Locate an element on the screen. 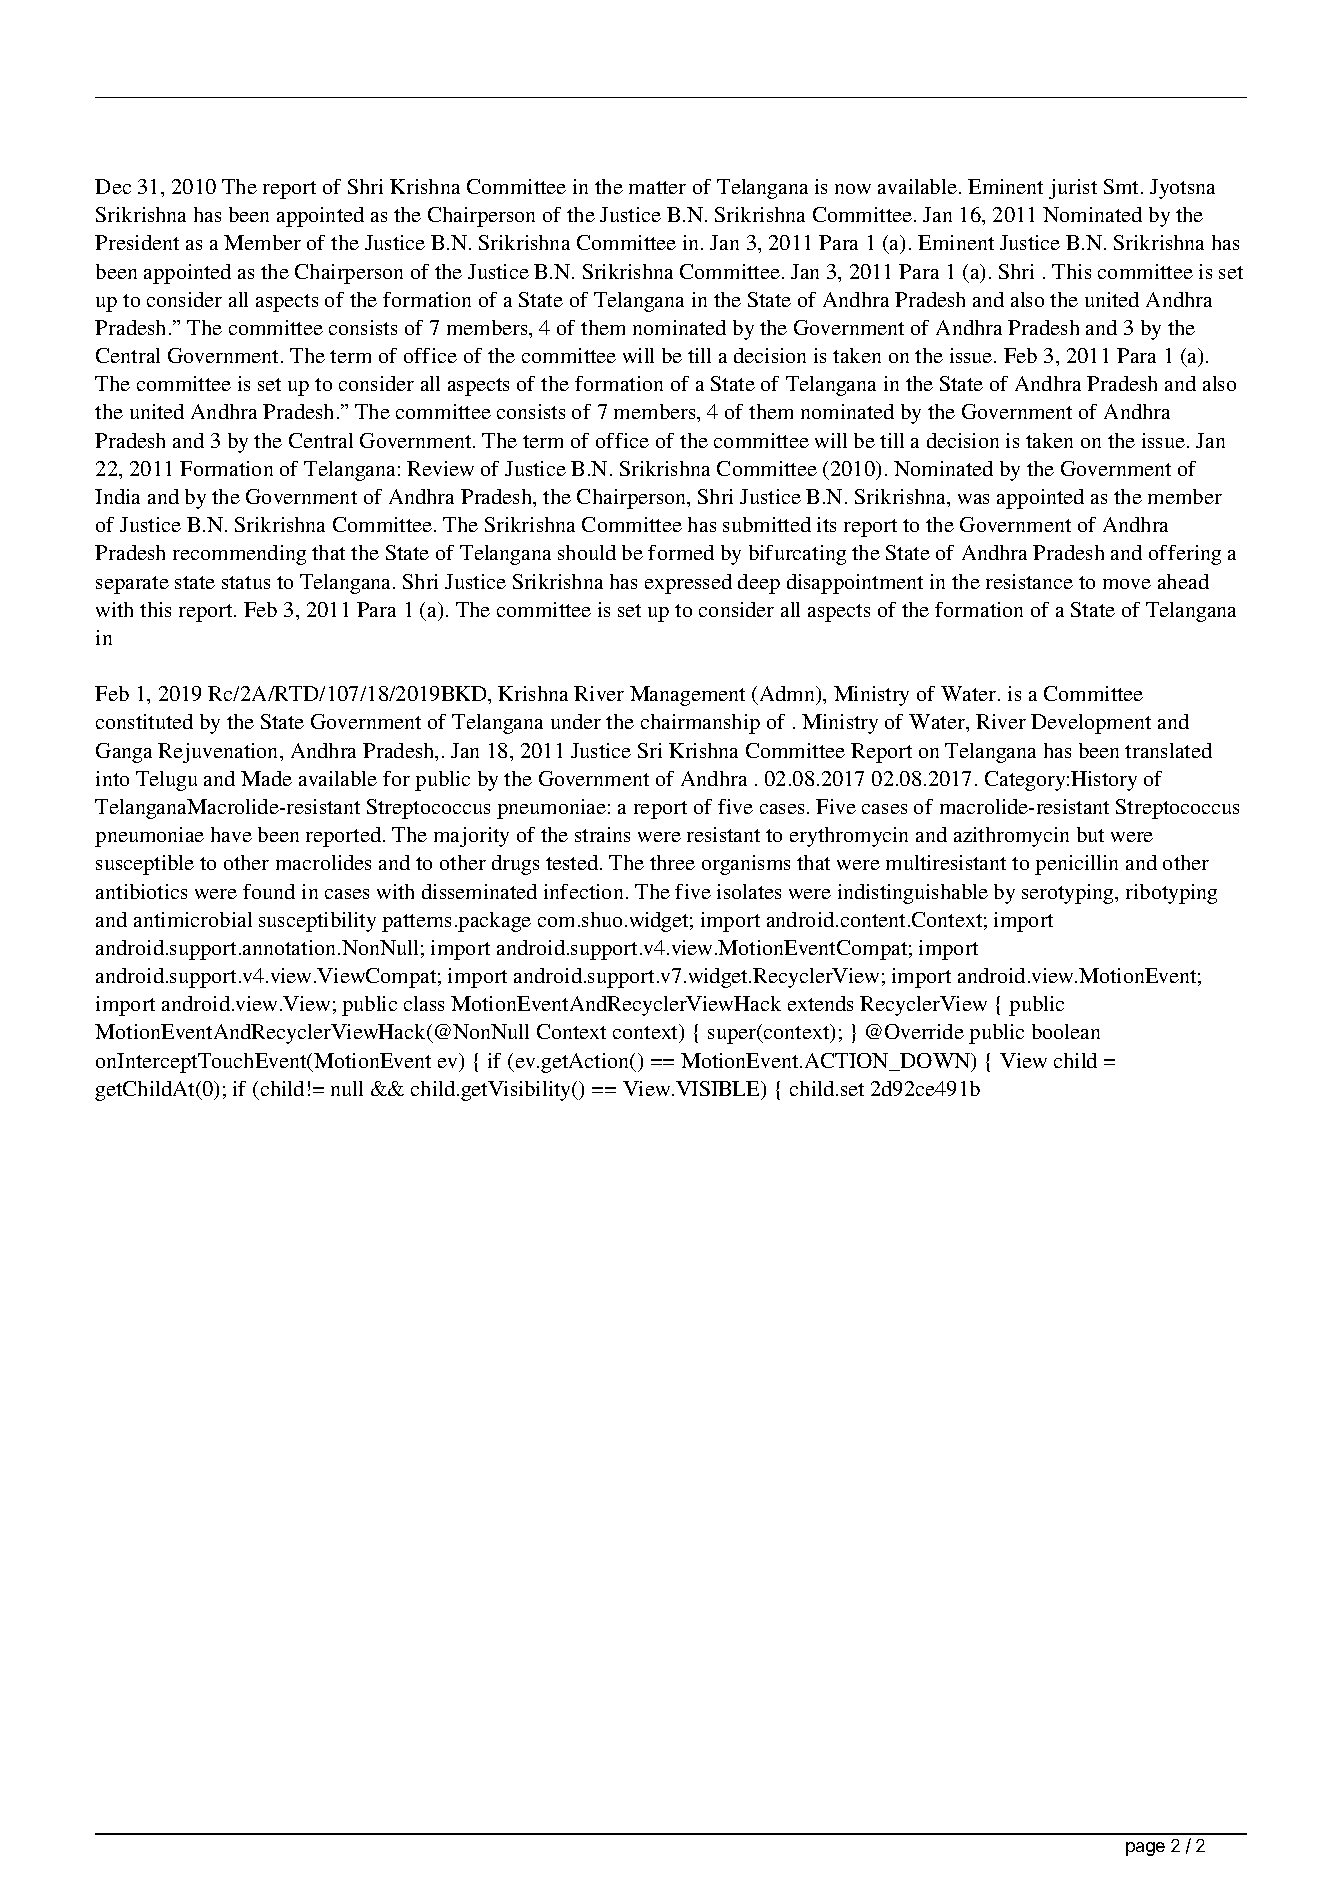 This screenshot has width=1342, height=1898. page is located at coordinates (1145, 1849).
